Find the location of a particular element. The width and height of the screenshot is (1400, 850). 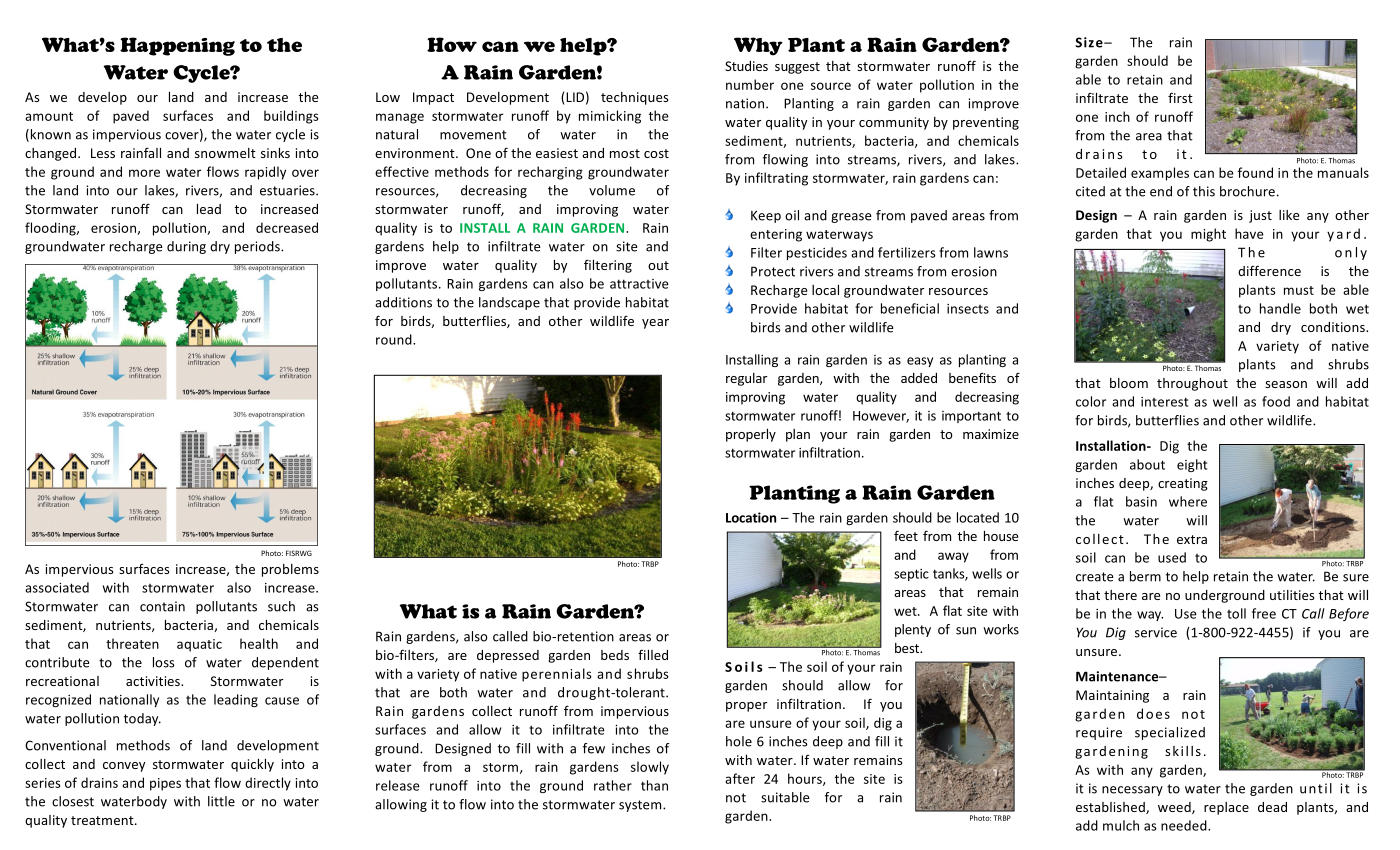

Location is located at coordinates (751, 517).
